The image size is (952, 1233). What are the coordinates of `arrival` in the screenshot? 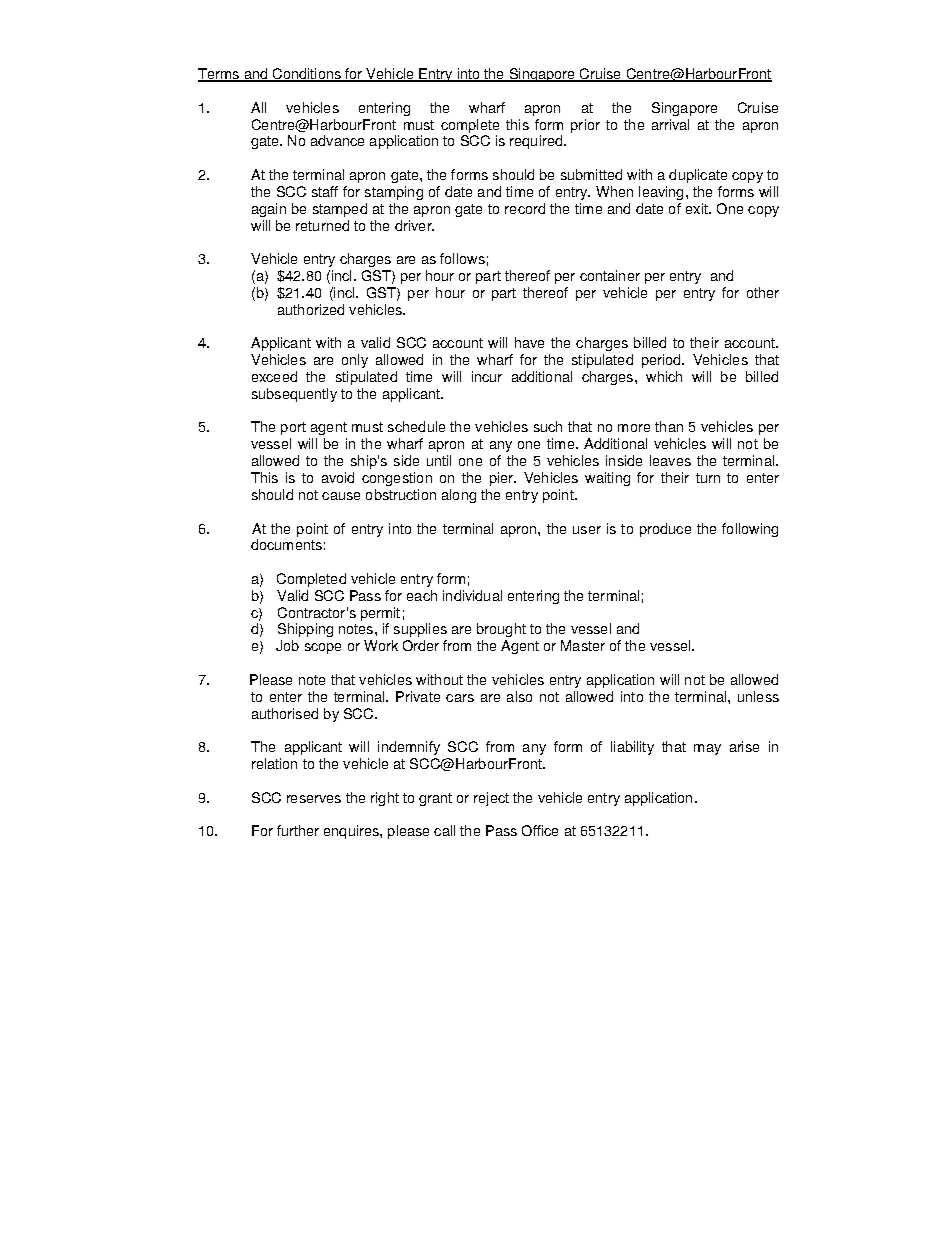 It's located at (670, 124).
